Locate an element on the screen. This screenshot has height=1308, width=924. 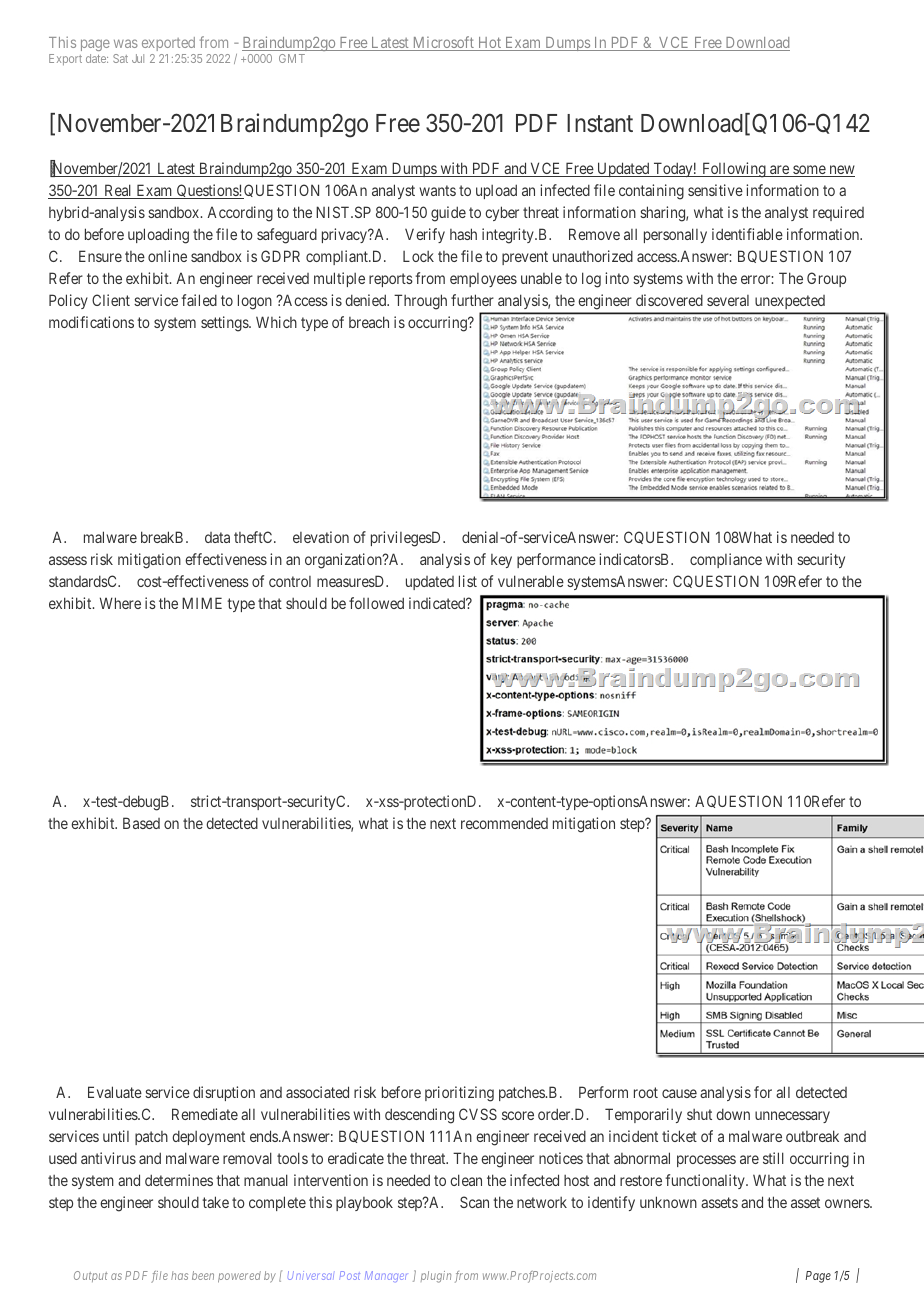
Jul is located at coordinates (138, 58).
